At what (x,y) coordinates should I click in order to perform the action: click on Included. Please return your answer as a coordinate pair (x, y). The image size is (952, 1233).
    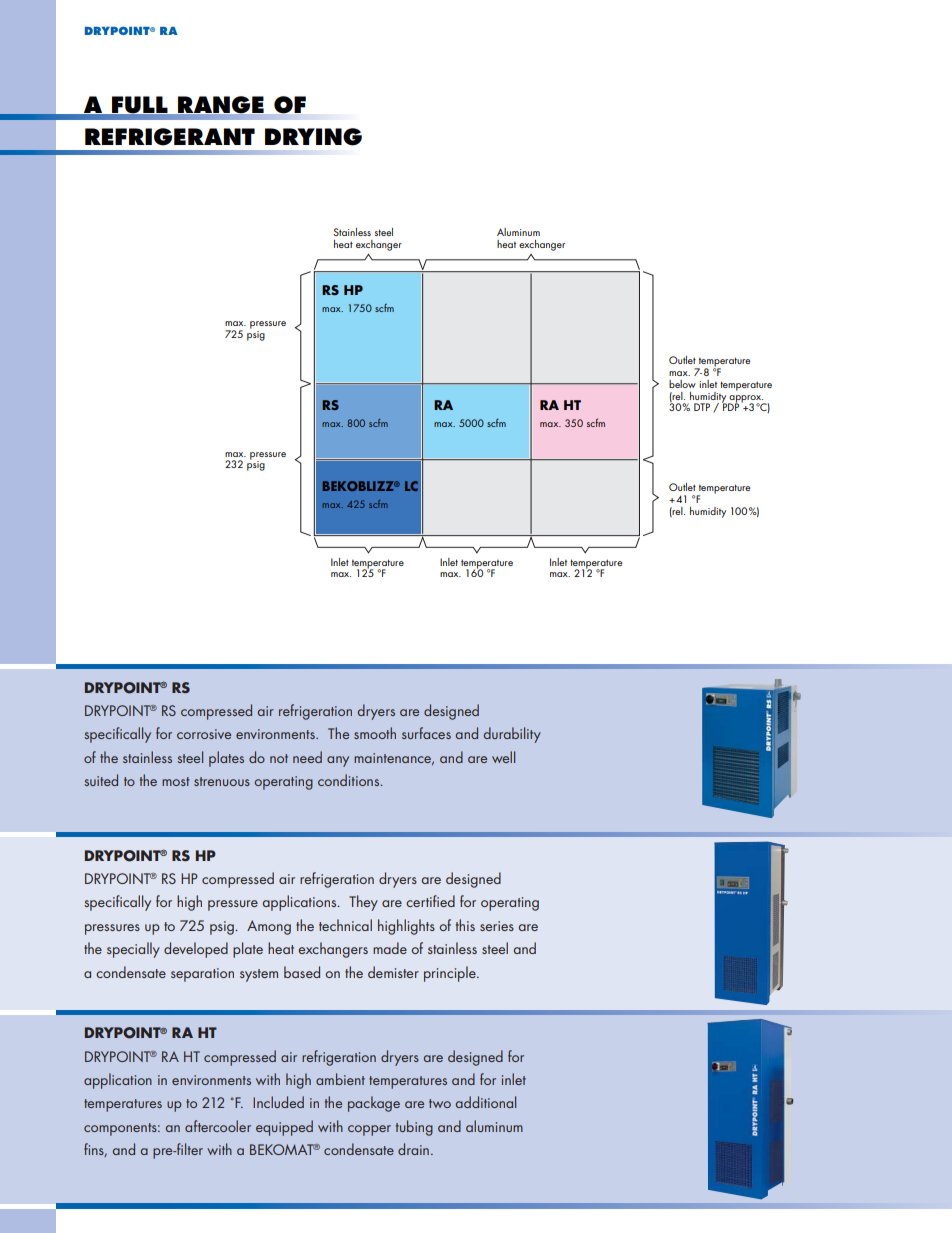
    Looking at the image, I should click on (278, 1102).
